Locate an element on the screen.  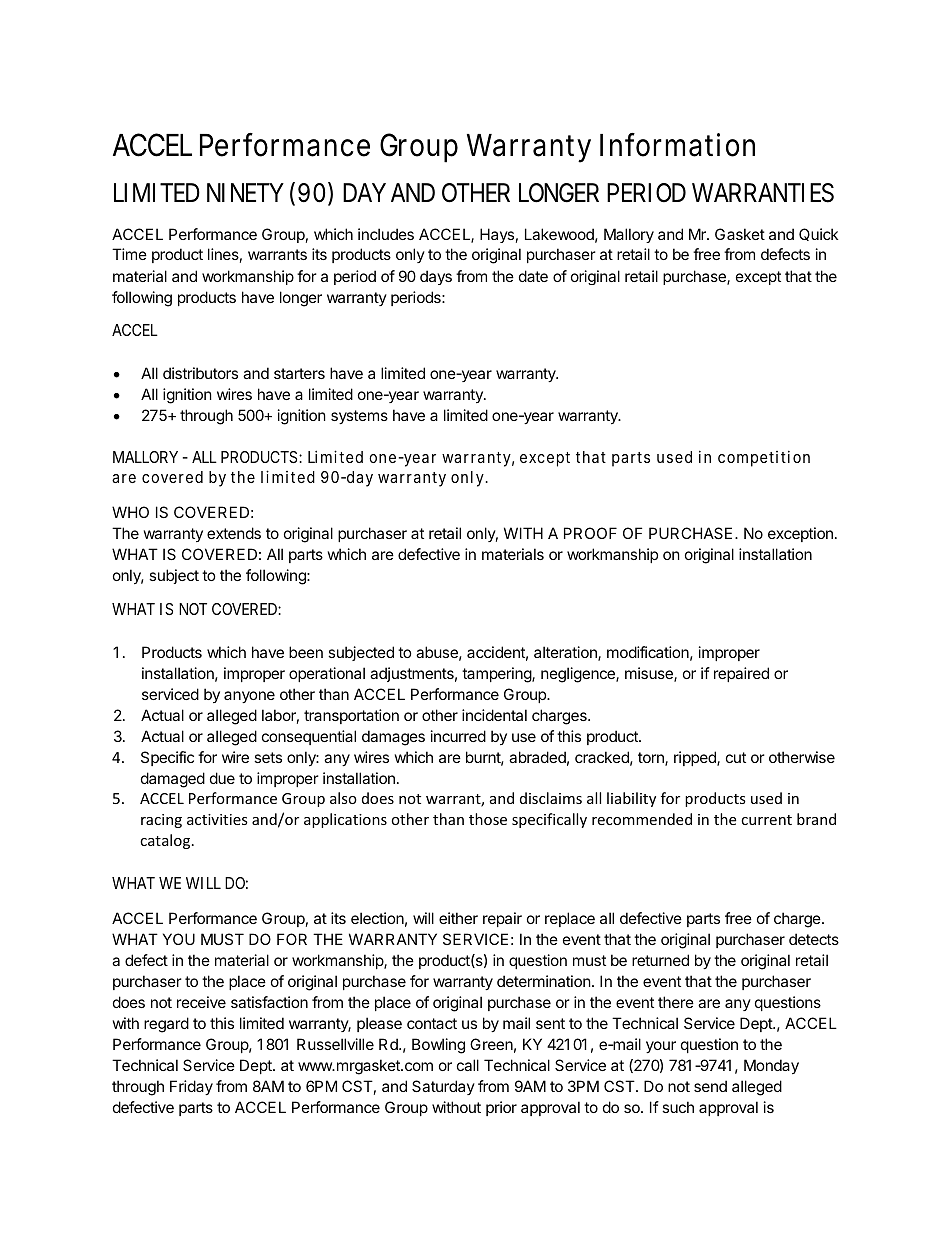
been is located at coordinates (306, 652).
